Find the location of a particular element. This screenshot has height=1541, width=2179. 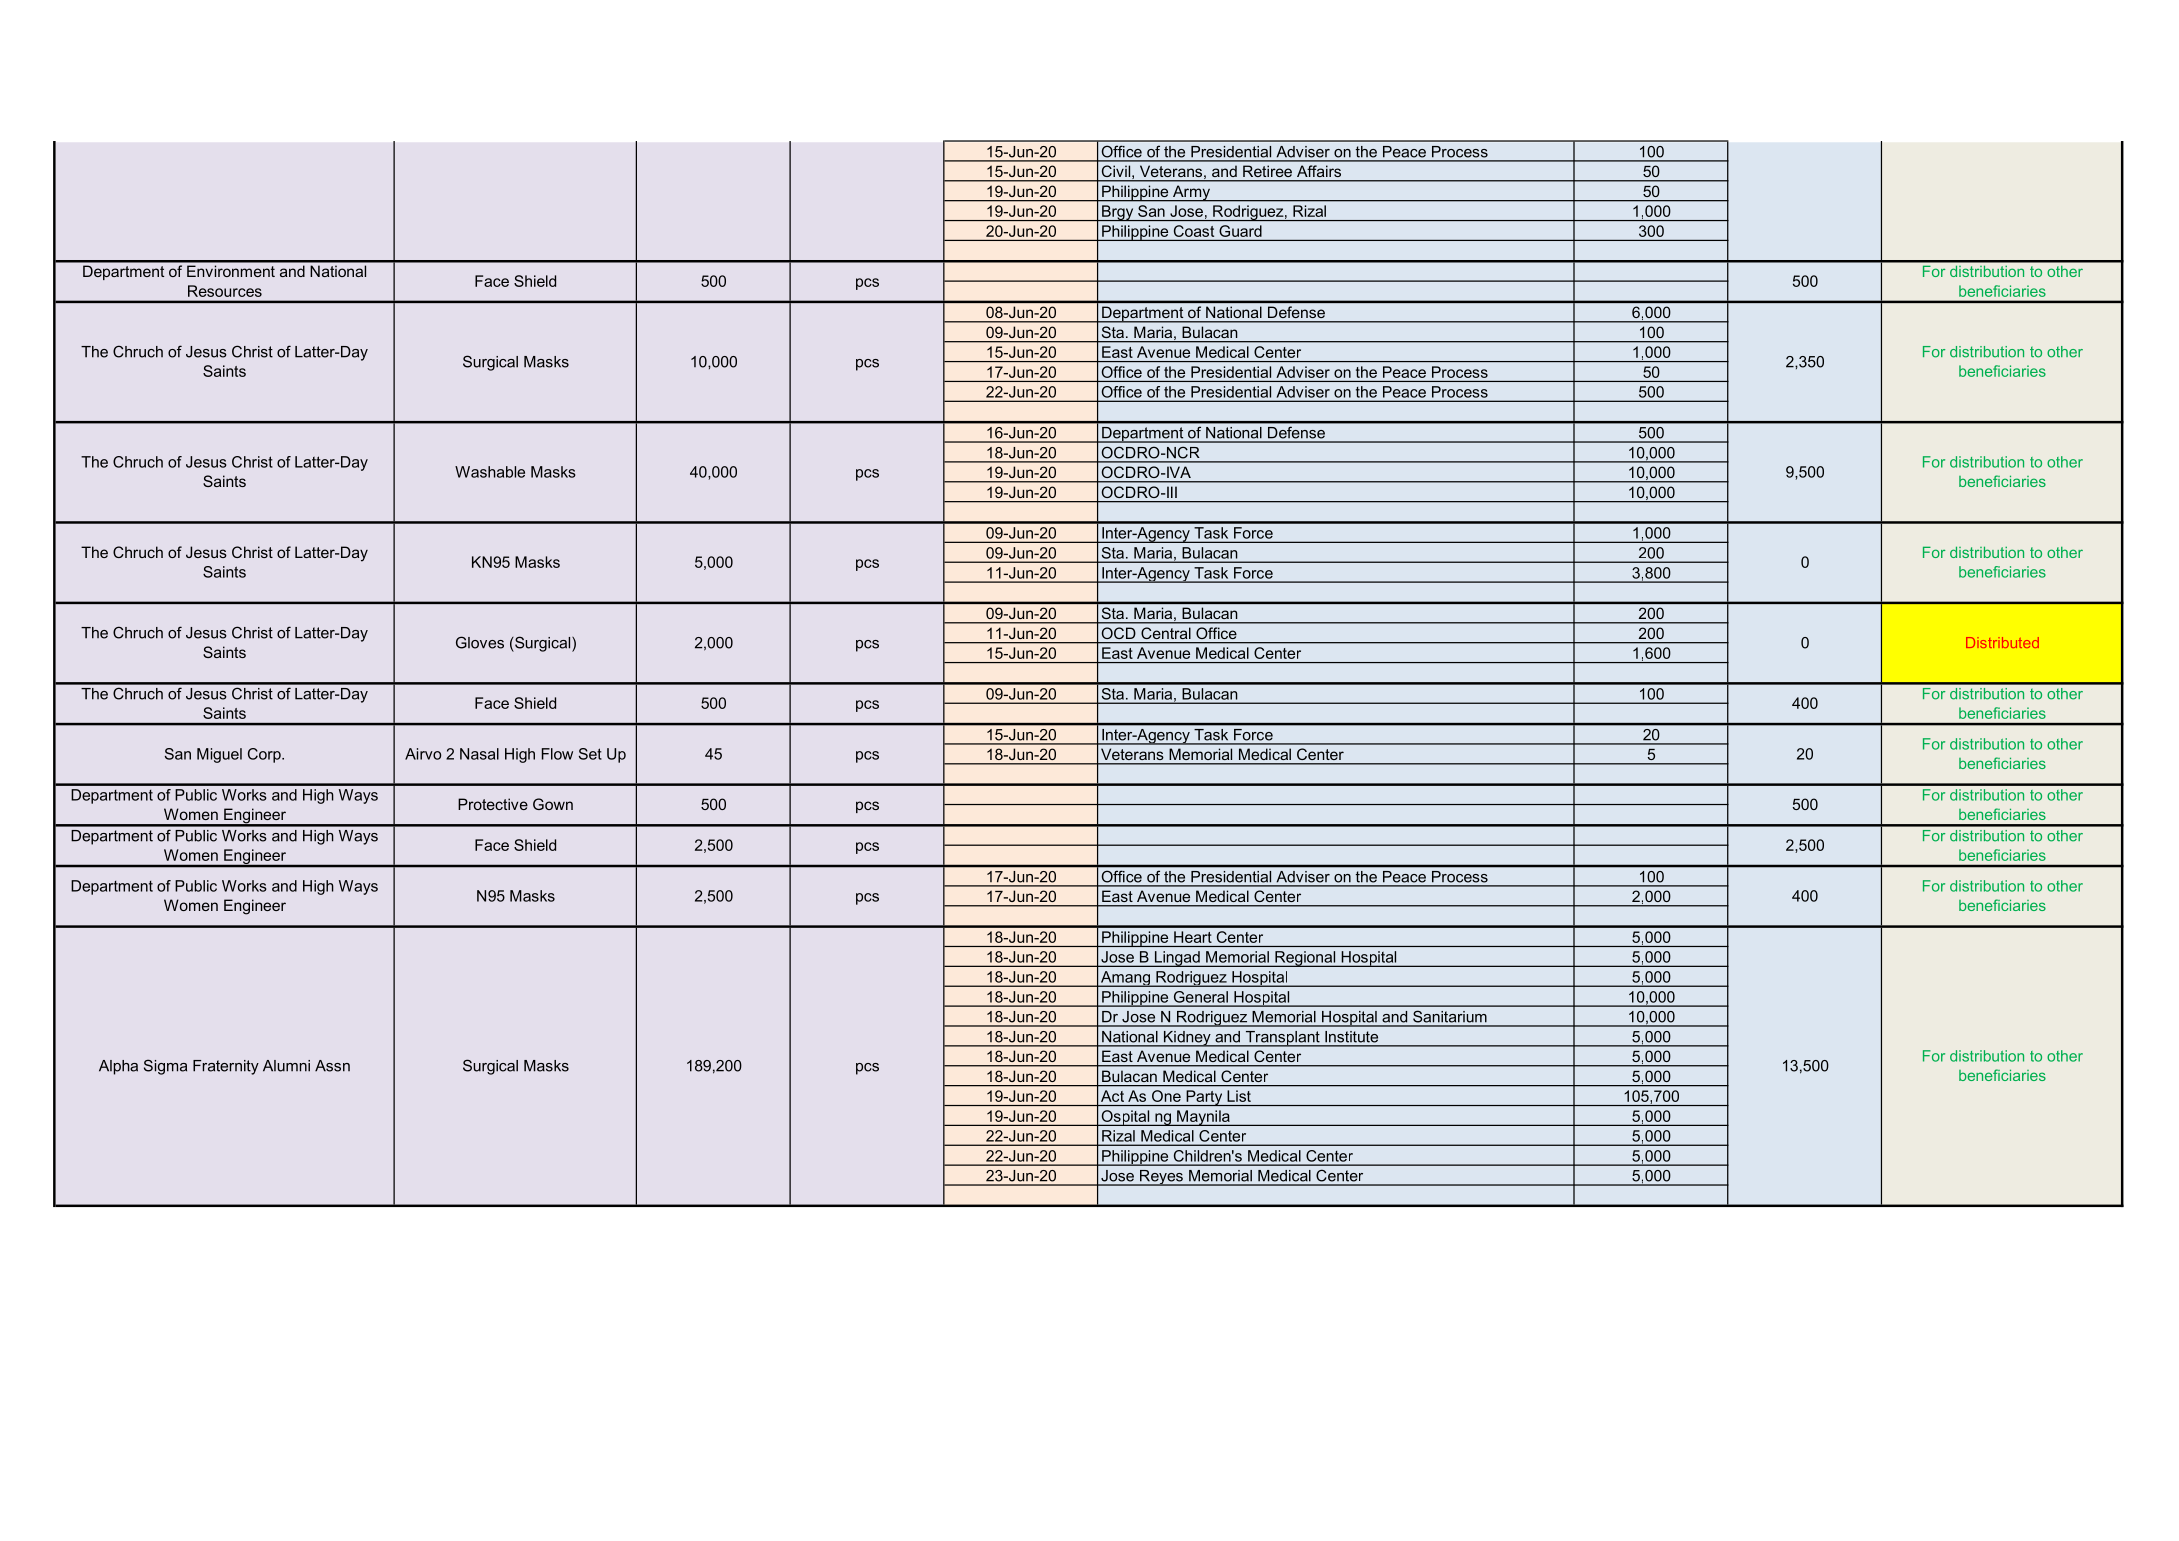

Transplant is located at coordinates (1282, 1039).
